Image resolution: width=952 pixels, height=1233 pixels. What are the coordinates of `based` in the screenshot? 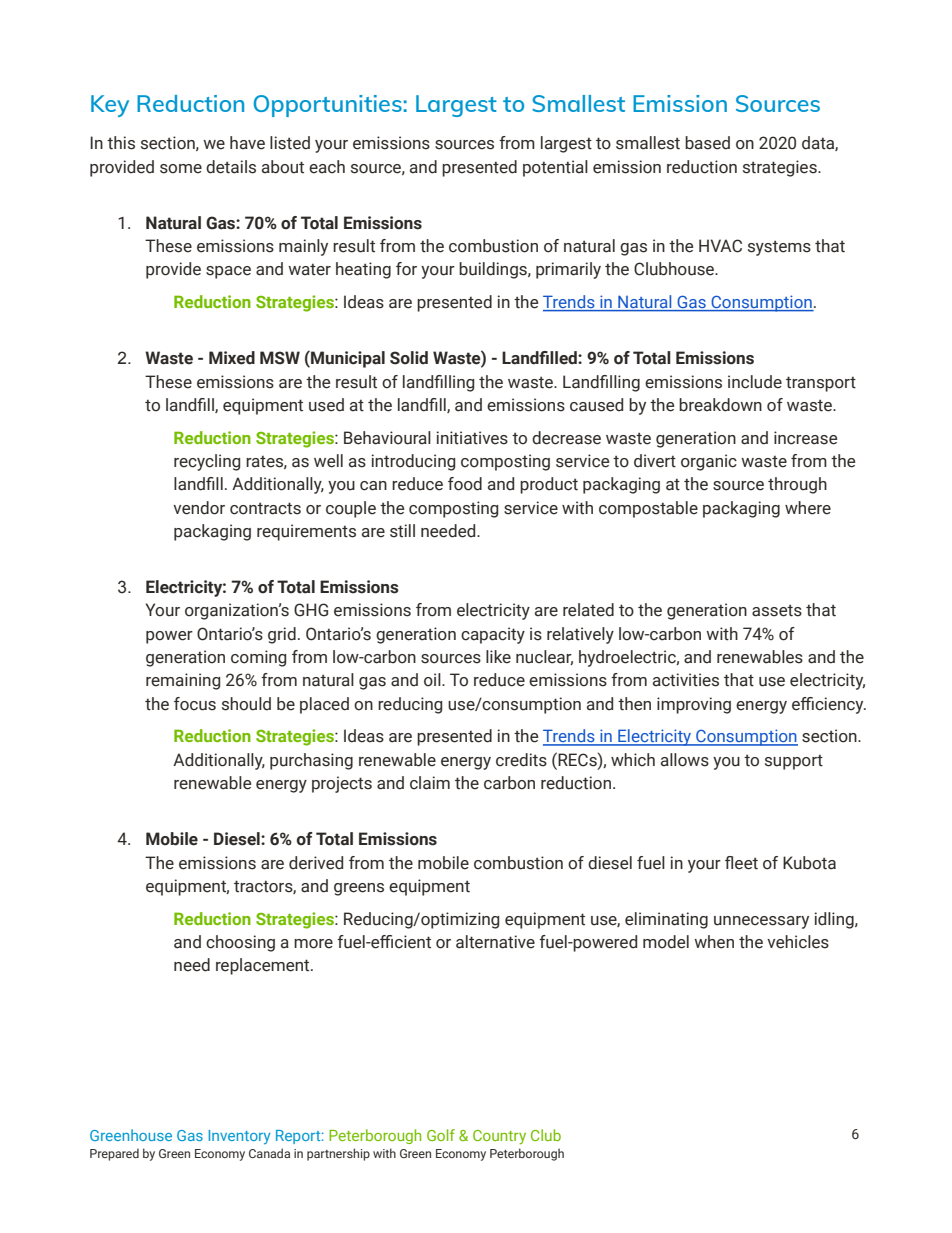 It's located at (707, 143).
